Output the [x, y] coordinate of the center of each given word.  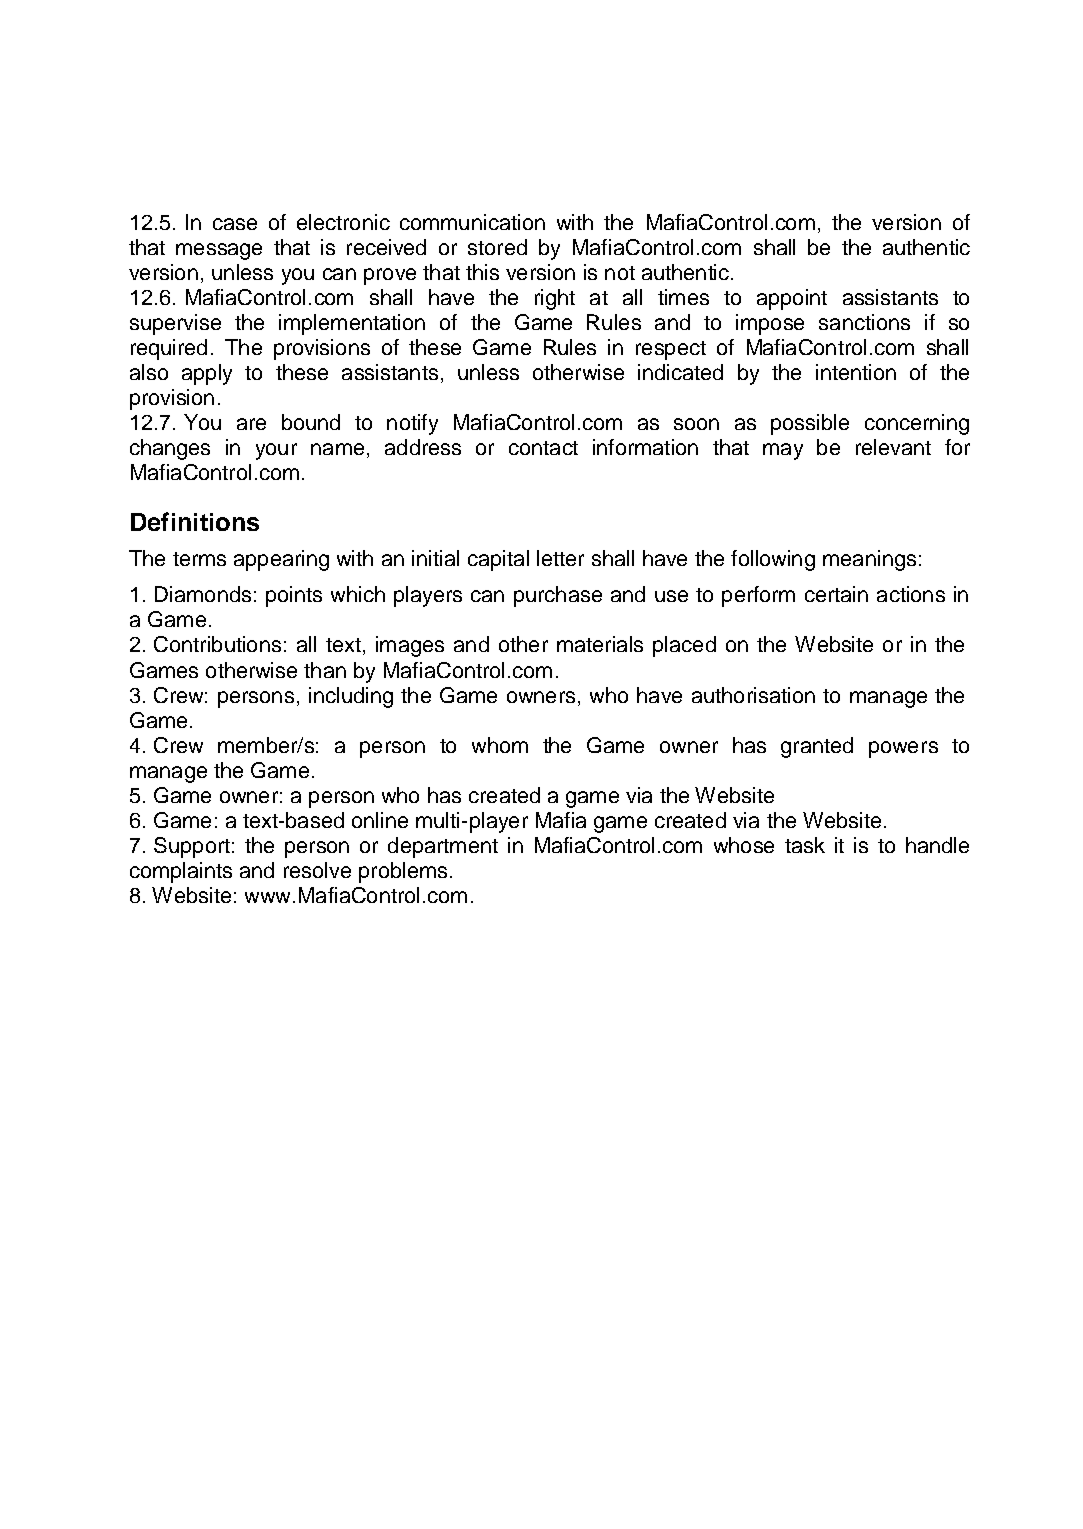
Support [192, 847]
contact [543, 448]
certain [836, 594]
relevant [893, 447]
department [443, 847]
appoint [792, 299]
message [219, 251]
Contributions [217, 644]
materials [600, 644]
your [276, 451]
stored [497, 247]
